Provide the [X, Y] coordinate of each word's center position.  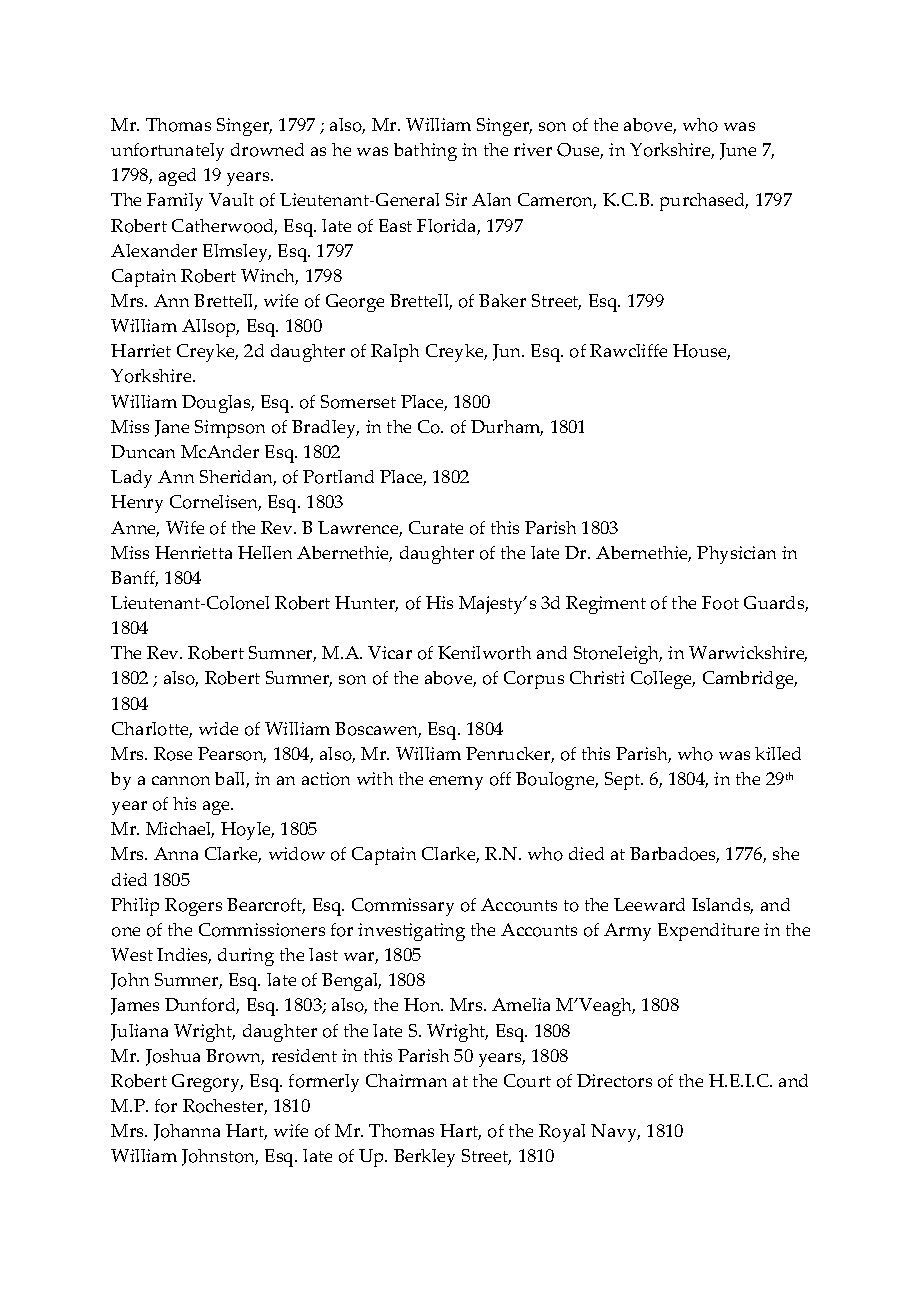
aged [177, 177]
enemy [456, 783]
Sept [624, 781]
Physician [736, 555]
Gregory [207, 1083]
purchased [704, 202]
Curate [436, 527]
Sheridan [238, 478]
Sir [456, 199]
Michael [180, 830]
